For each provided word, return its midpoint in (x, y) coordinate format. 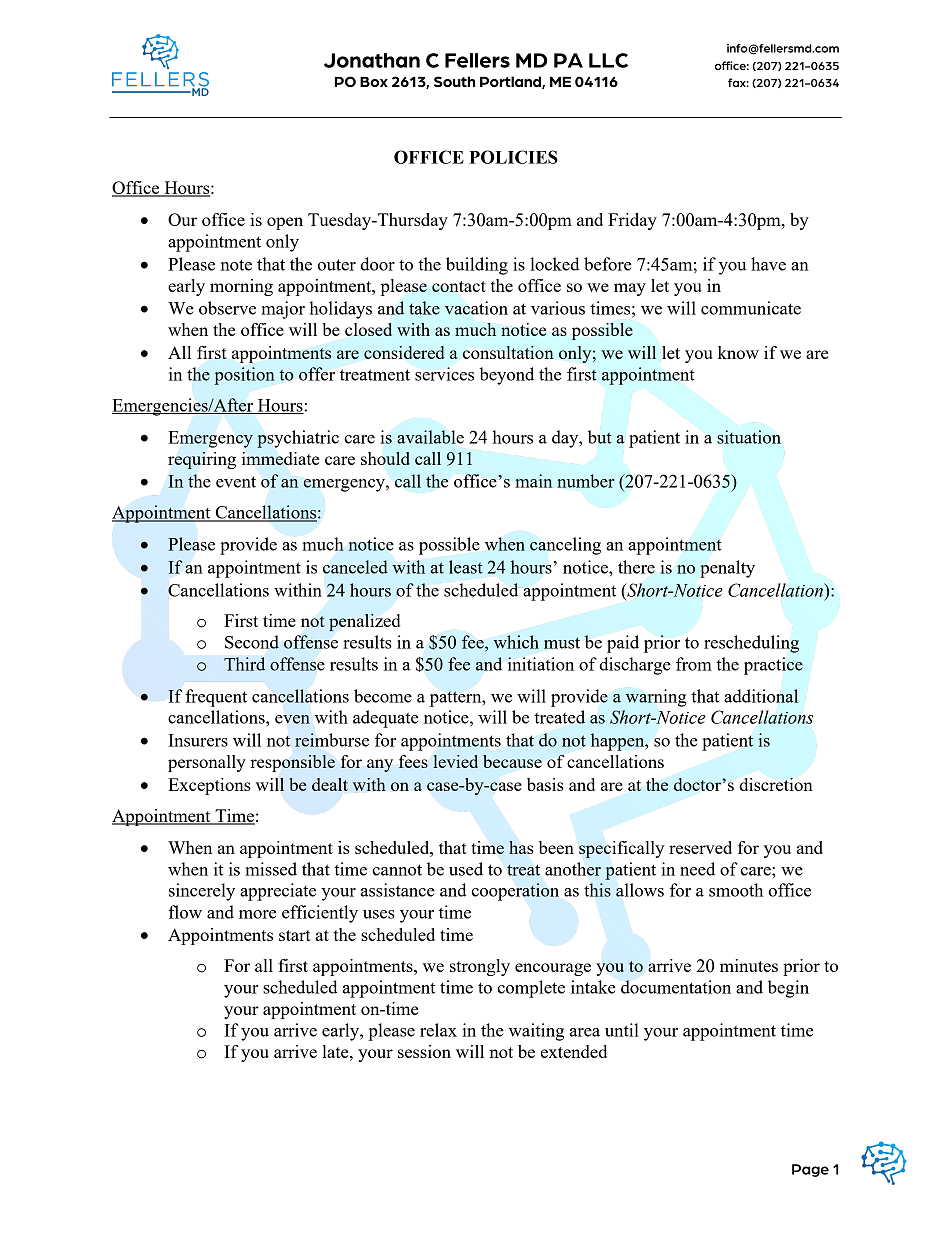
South (454, 81)
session (424, 1051)
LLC (608, 60)
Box (374, 82)
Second (252, 642)
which (516, 642)
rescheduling (751, 644)
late (337, 1051)
